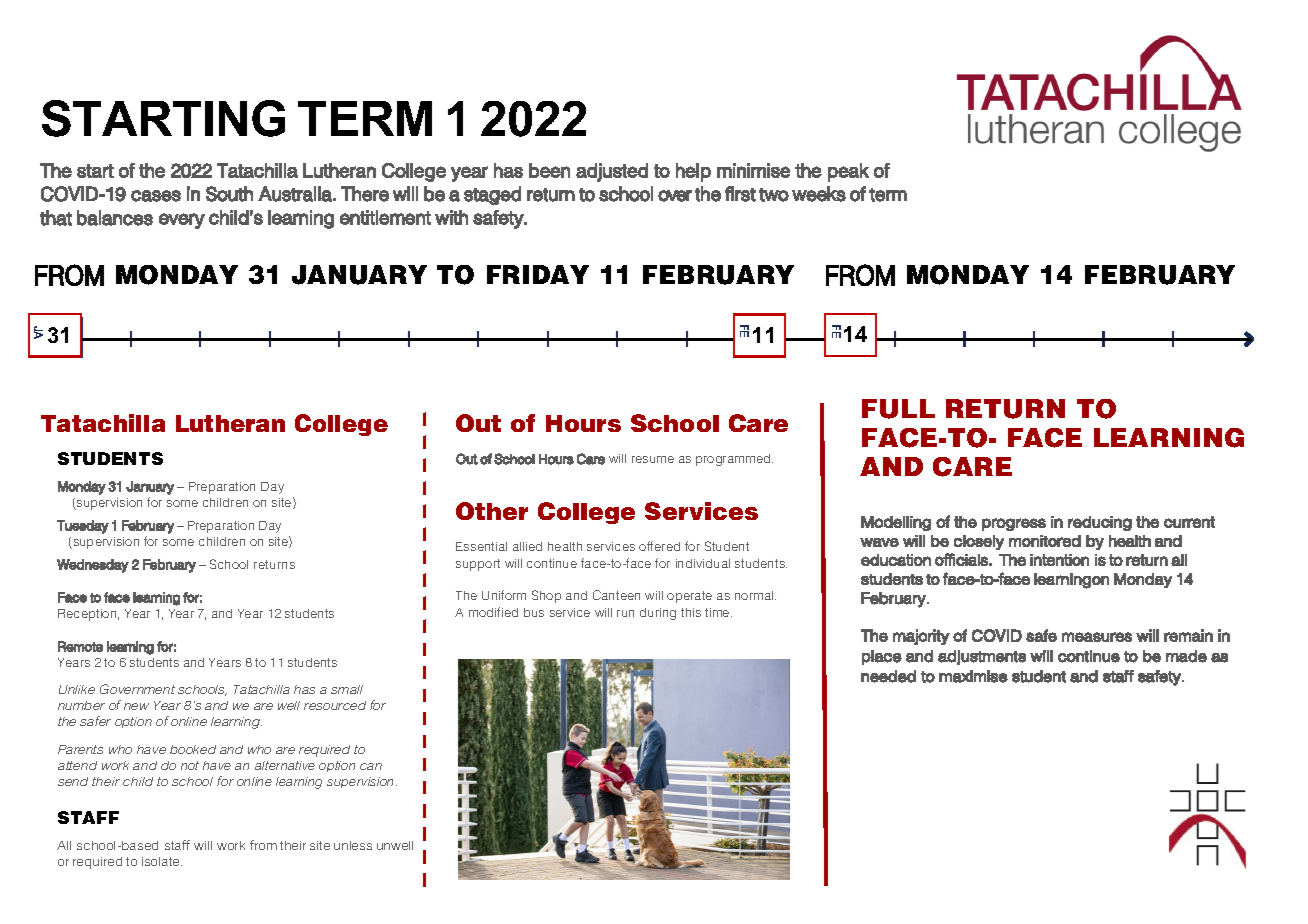 Image resolution: width=1308 pixels, height=924 pixels. Describe the element at coordinates (1097, 637) in the page. I see `measures` at that location.
